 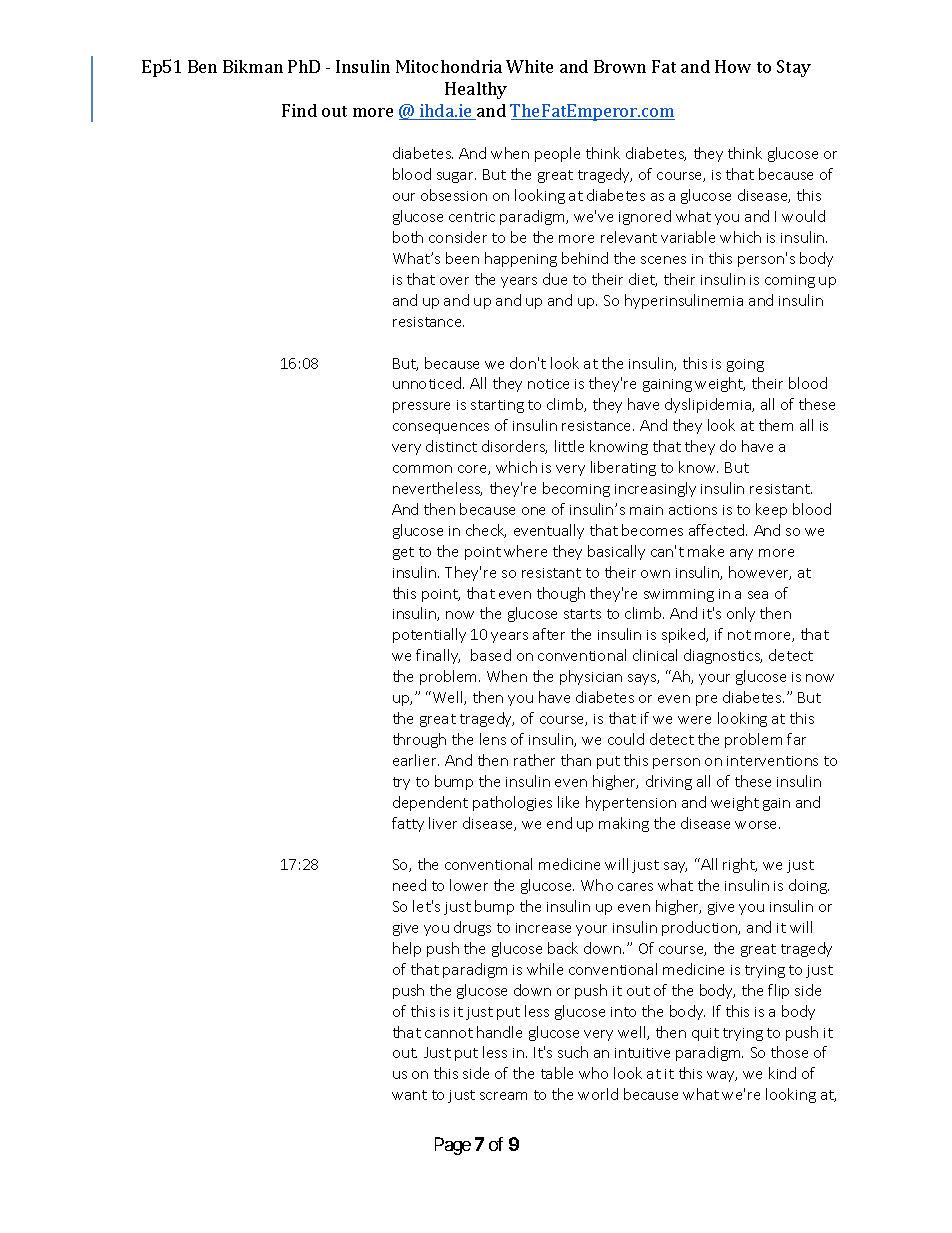 I want to click on want, so click(x=409, y=1095).
